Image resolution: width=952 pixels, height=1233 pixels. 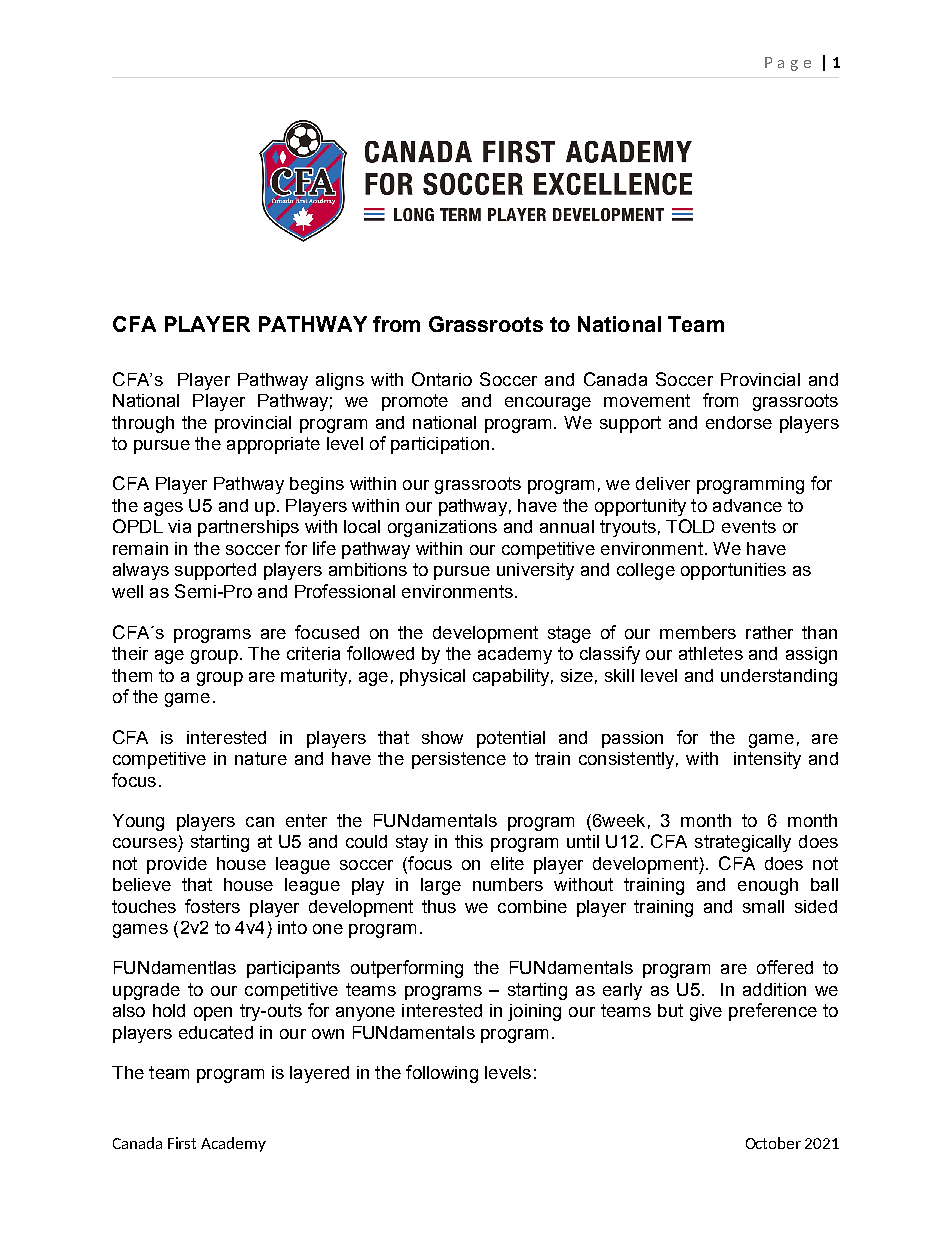 What do you see at coordinates (459, 760) in the screenshot?
I see `persistence` at bounding box center [459, 760].
